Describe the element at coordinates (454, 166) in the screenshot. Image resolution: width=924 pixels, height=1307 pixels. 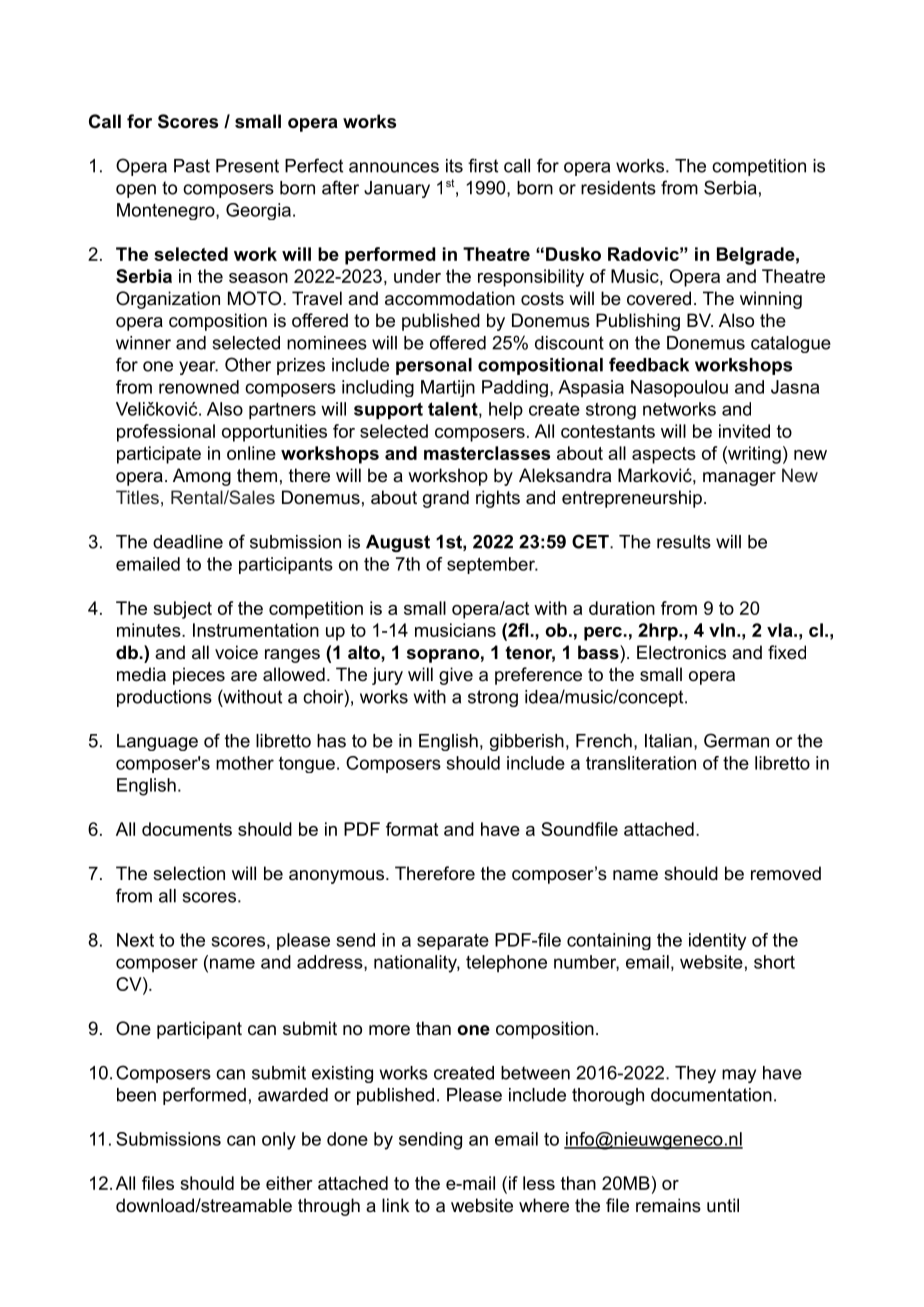
I see `its` at that location.
